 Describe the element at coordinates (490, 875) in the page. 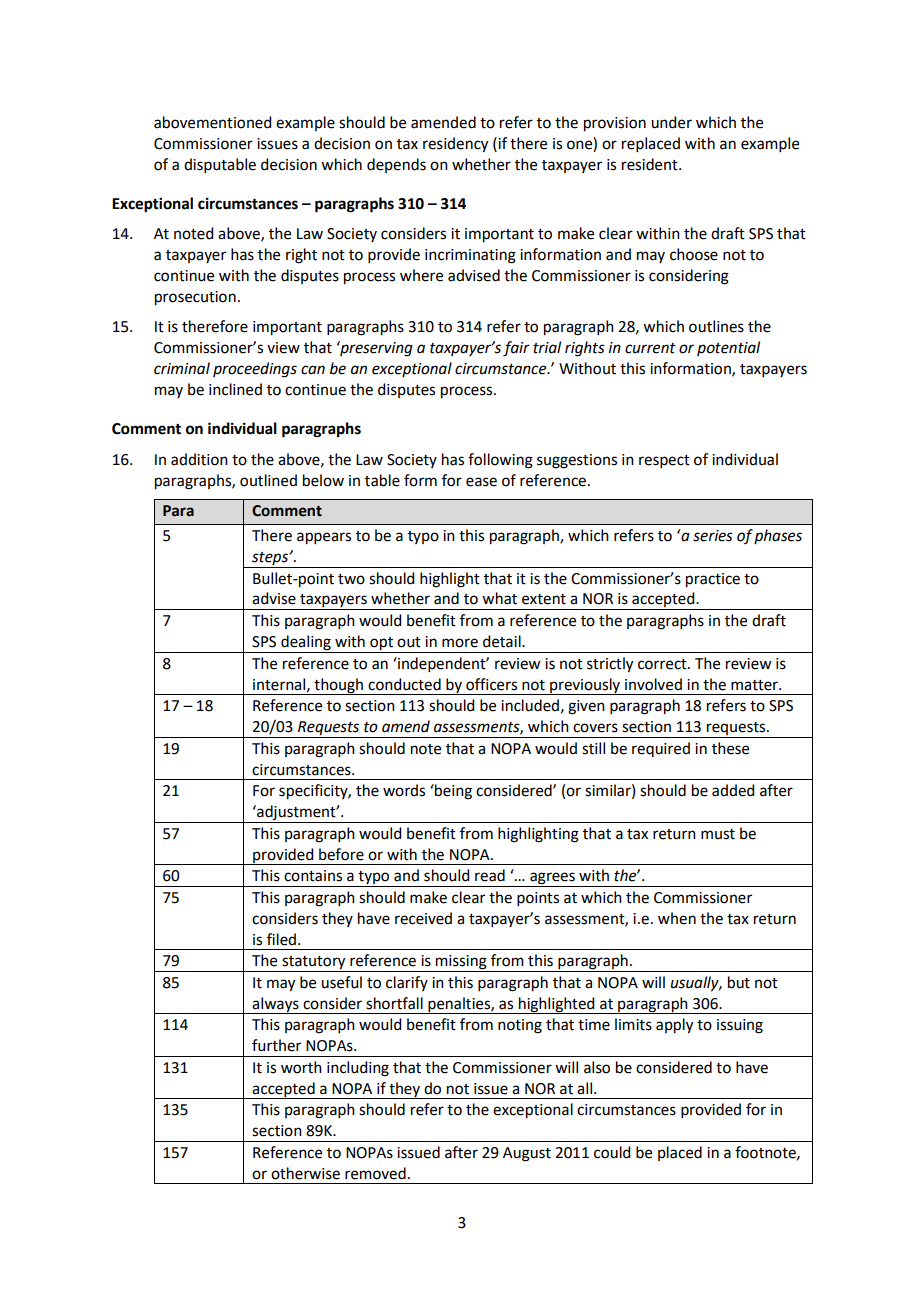

I see `read` at that location.
